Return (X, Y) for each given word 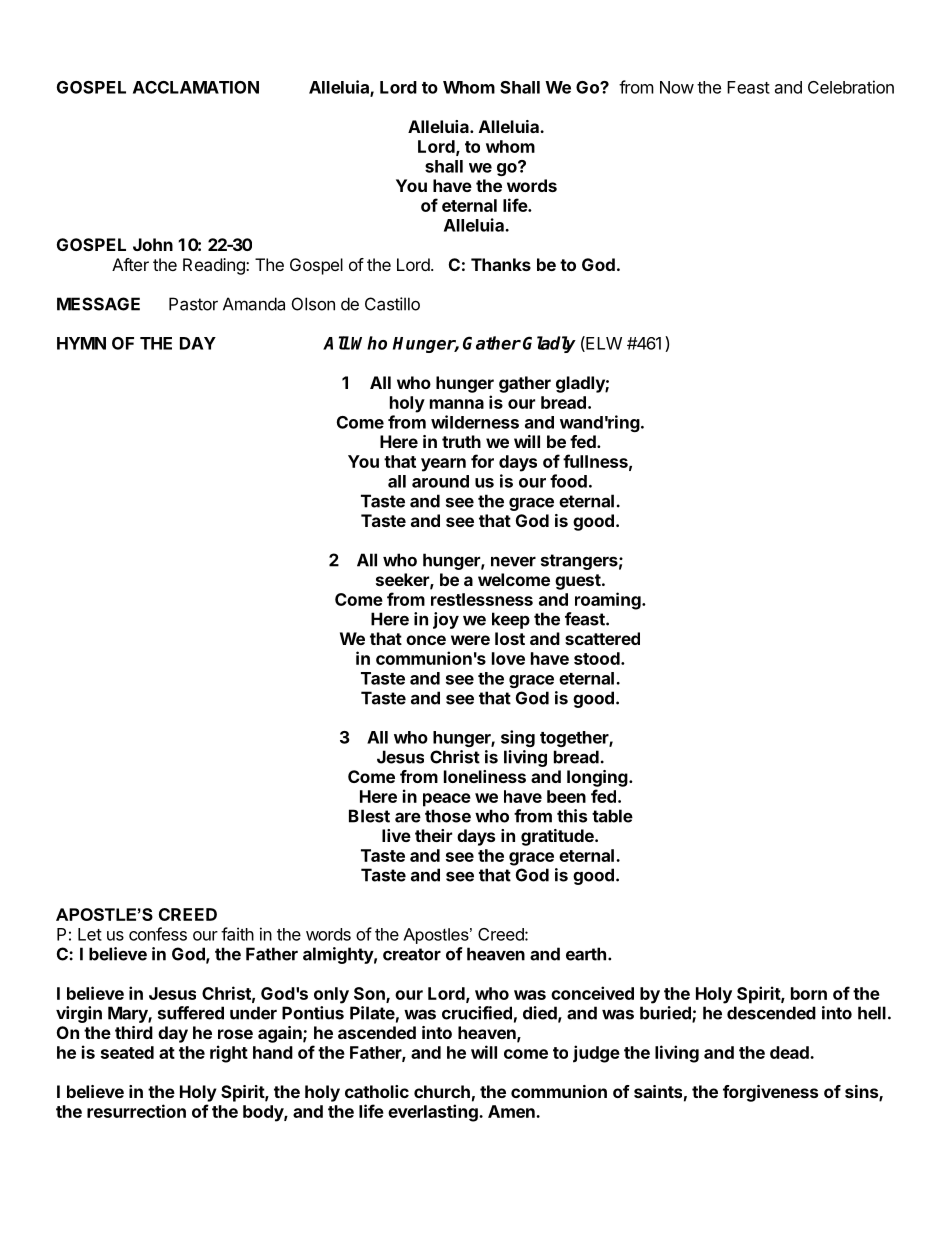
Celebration (851, 87)
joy (446, 620)
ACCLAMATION (196, 87)
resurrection (136, 1111)
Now (677, 87)
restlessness (482, 599)
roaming (609, 601)
